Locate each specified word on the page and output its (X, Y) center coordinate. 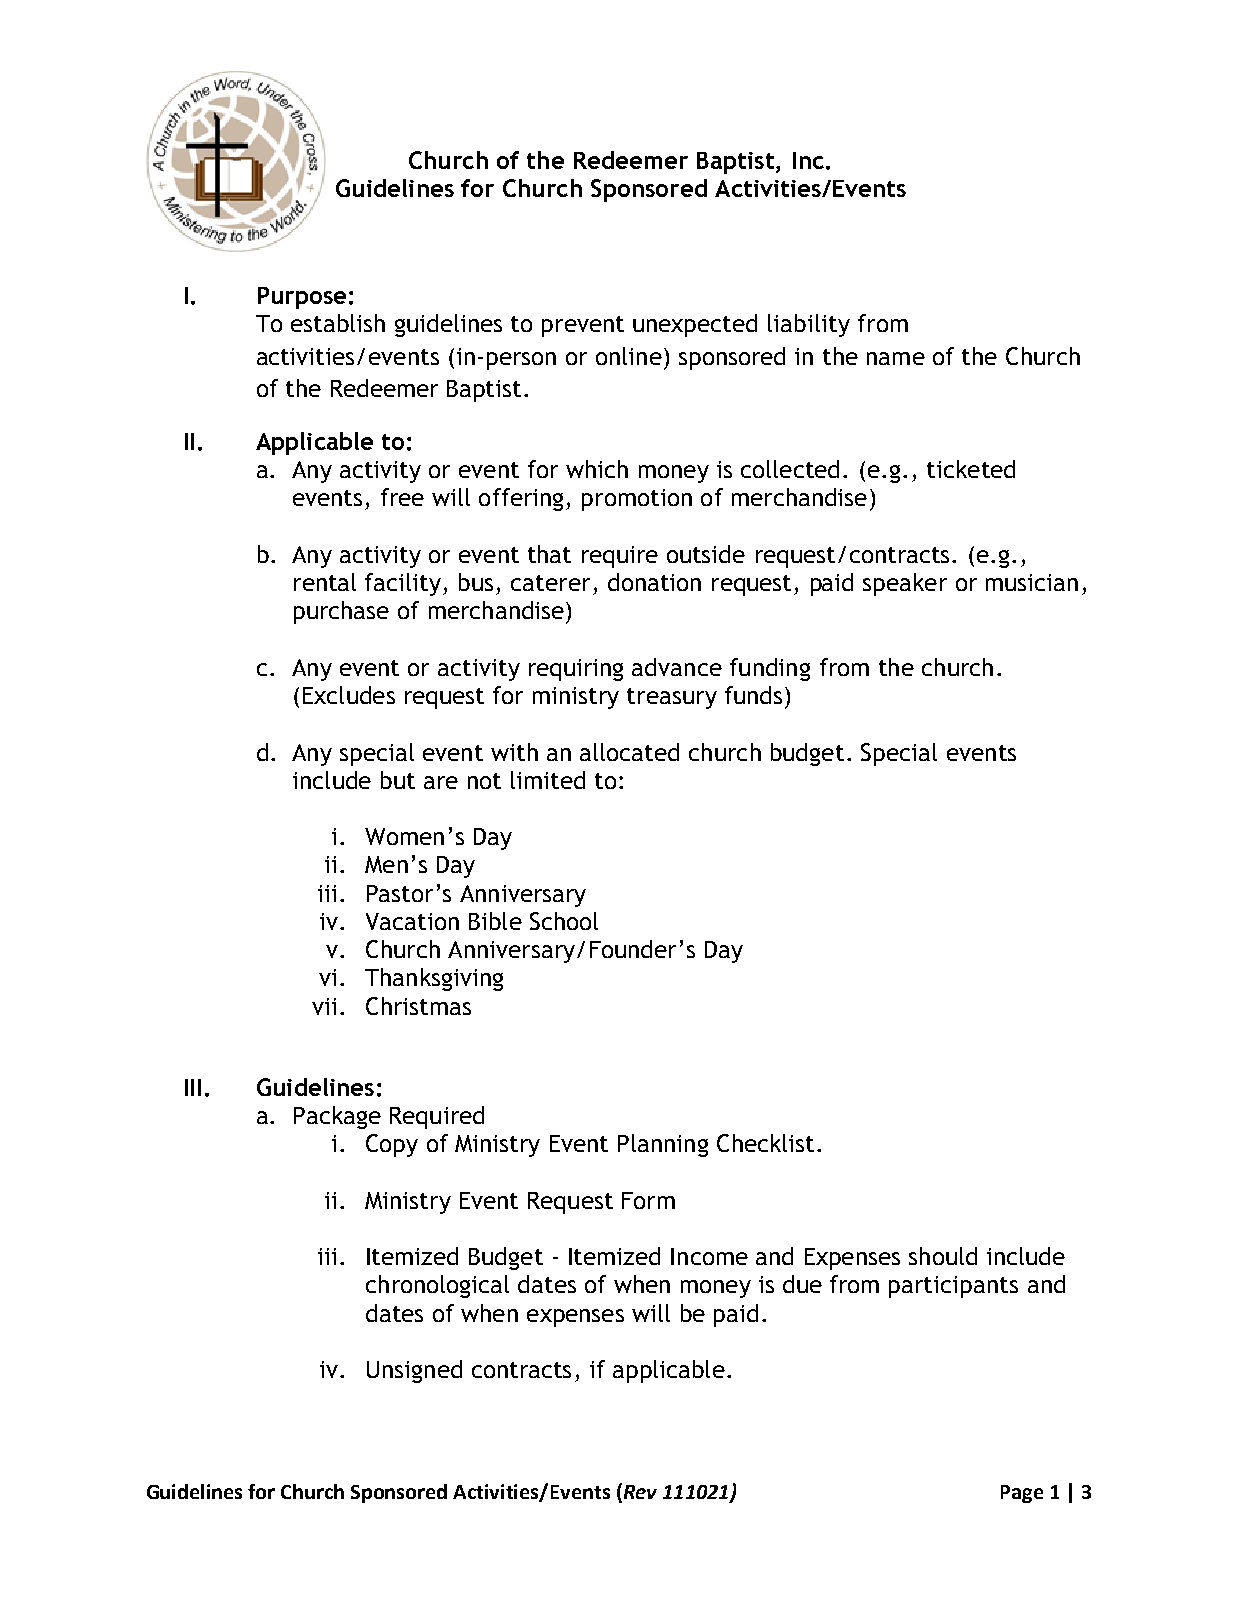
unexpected (695, 325)
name (896, 358)
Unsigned (414, 1371)
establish (338, 323)
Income (709, 1256)
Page (1022, 1494)
